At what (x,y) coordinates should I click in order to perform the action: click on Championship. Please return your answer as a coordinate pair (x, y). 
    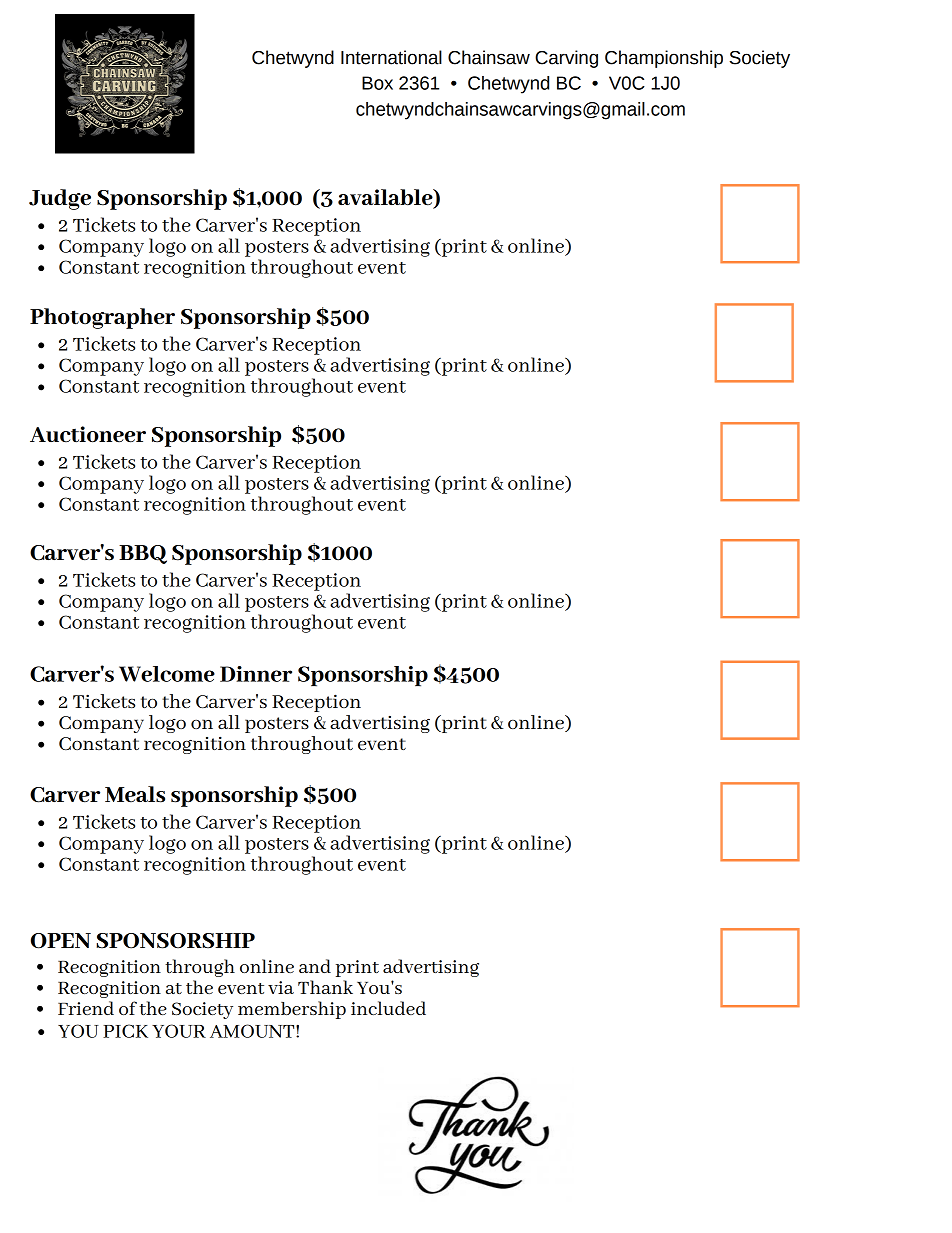
    Looking at the image, I should click on (664, 59).
